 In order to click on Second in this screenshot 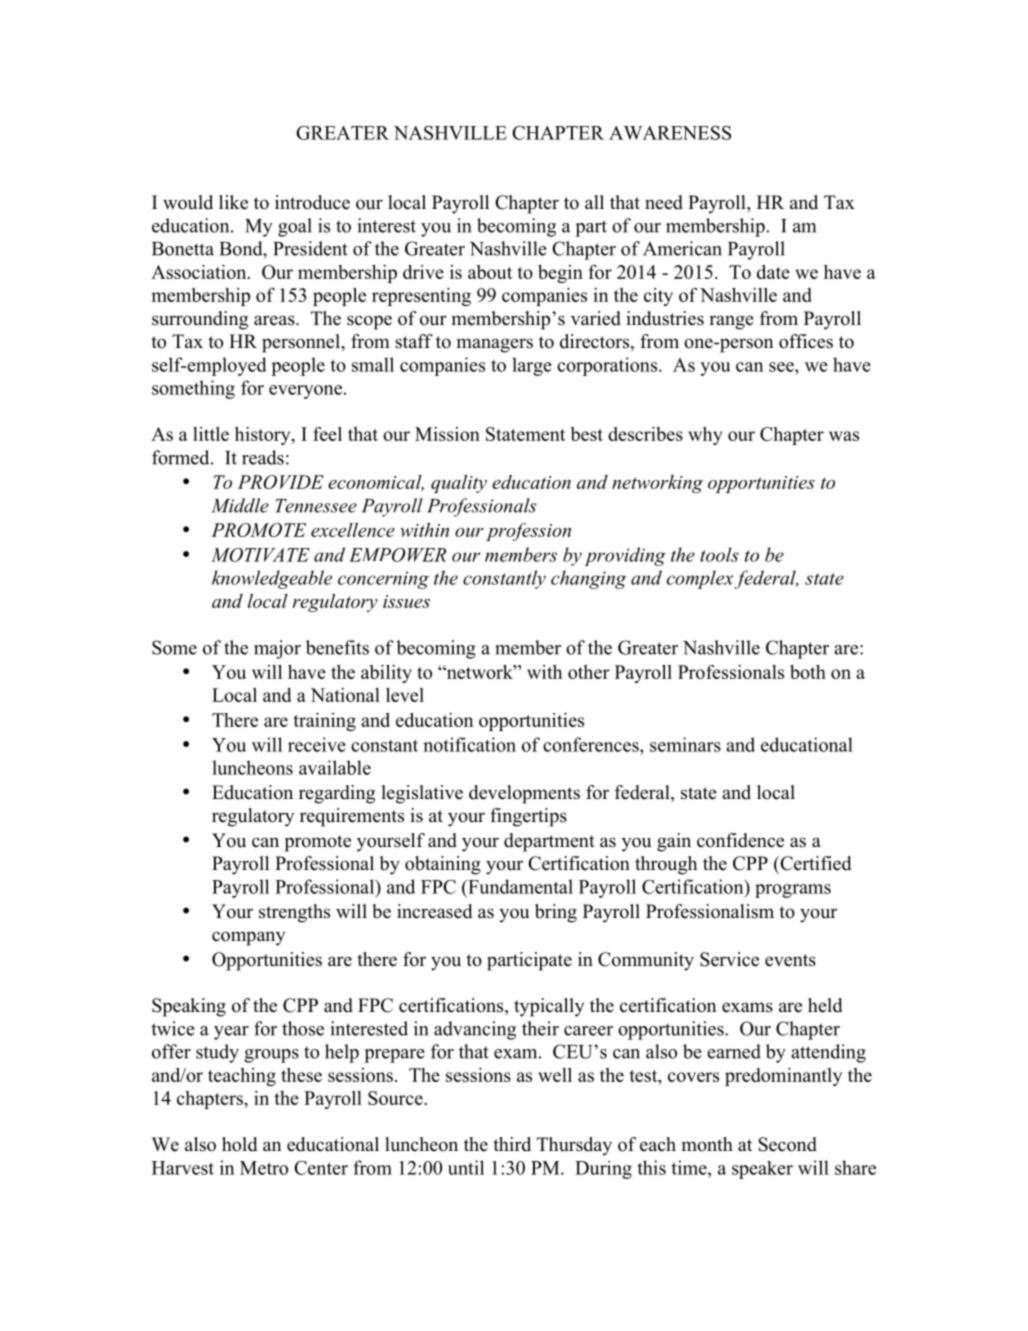, I will do `click(787, 1144)`.
